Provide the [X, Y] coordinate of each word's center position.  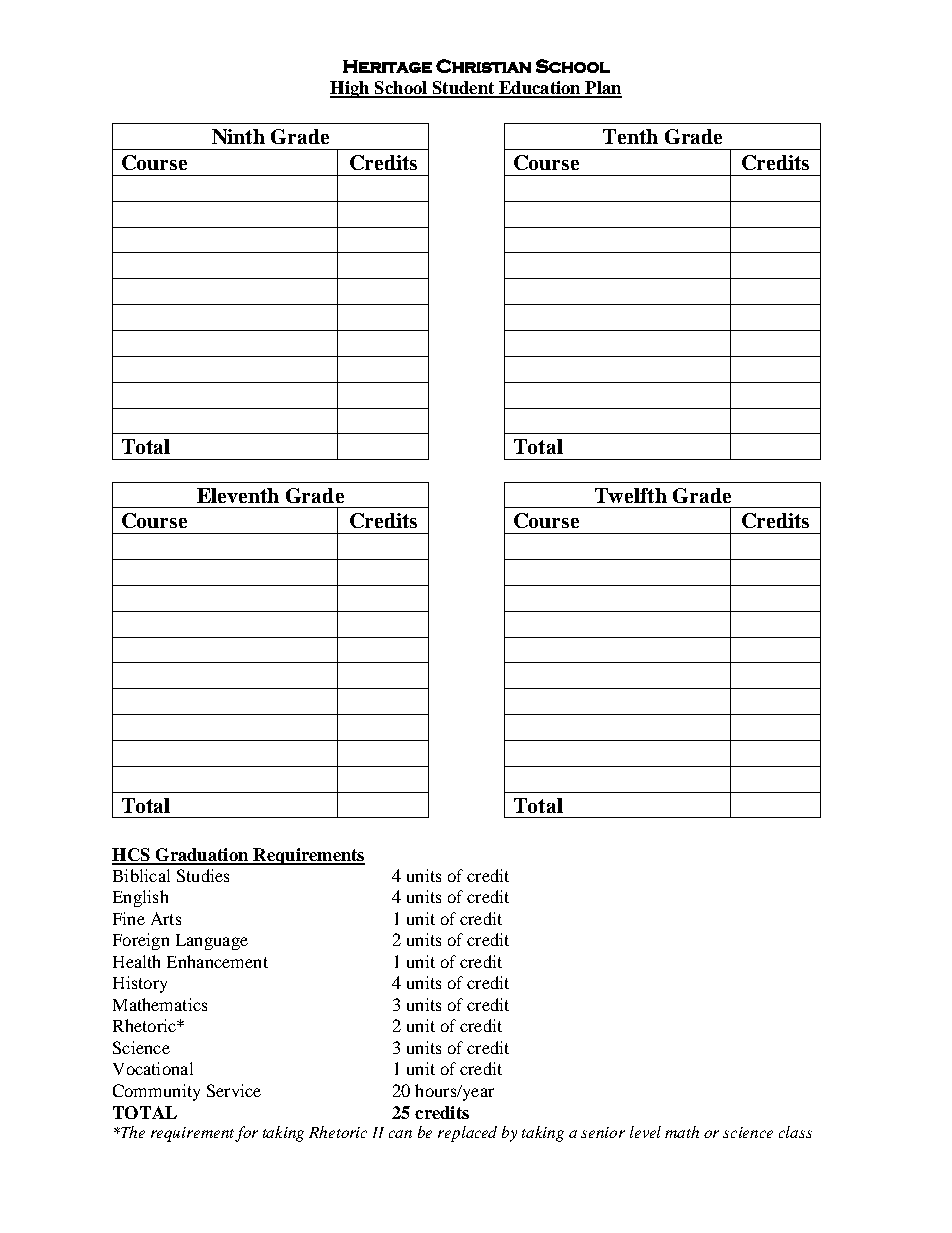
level [645, 1132]
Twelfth [631, 495]
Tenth [630, 136]
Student [463, 89]
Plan [602, 89]
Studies [203, 875]
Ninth [238, 136]
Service [234, 1090]
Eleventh [238, 495]
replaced [467, 1134]
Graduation [202, 856]
